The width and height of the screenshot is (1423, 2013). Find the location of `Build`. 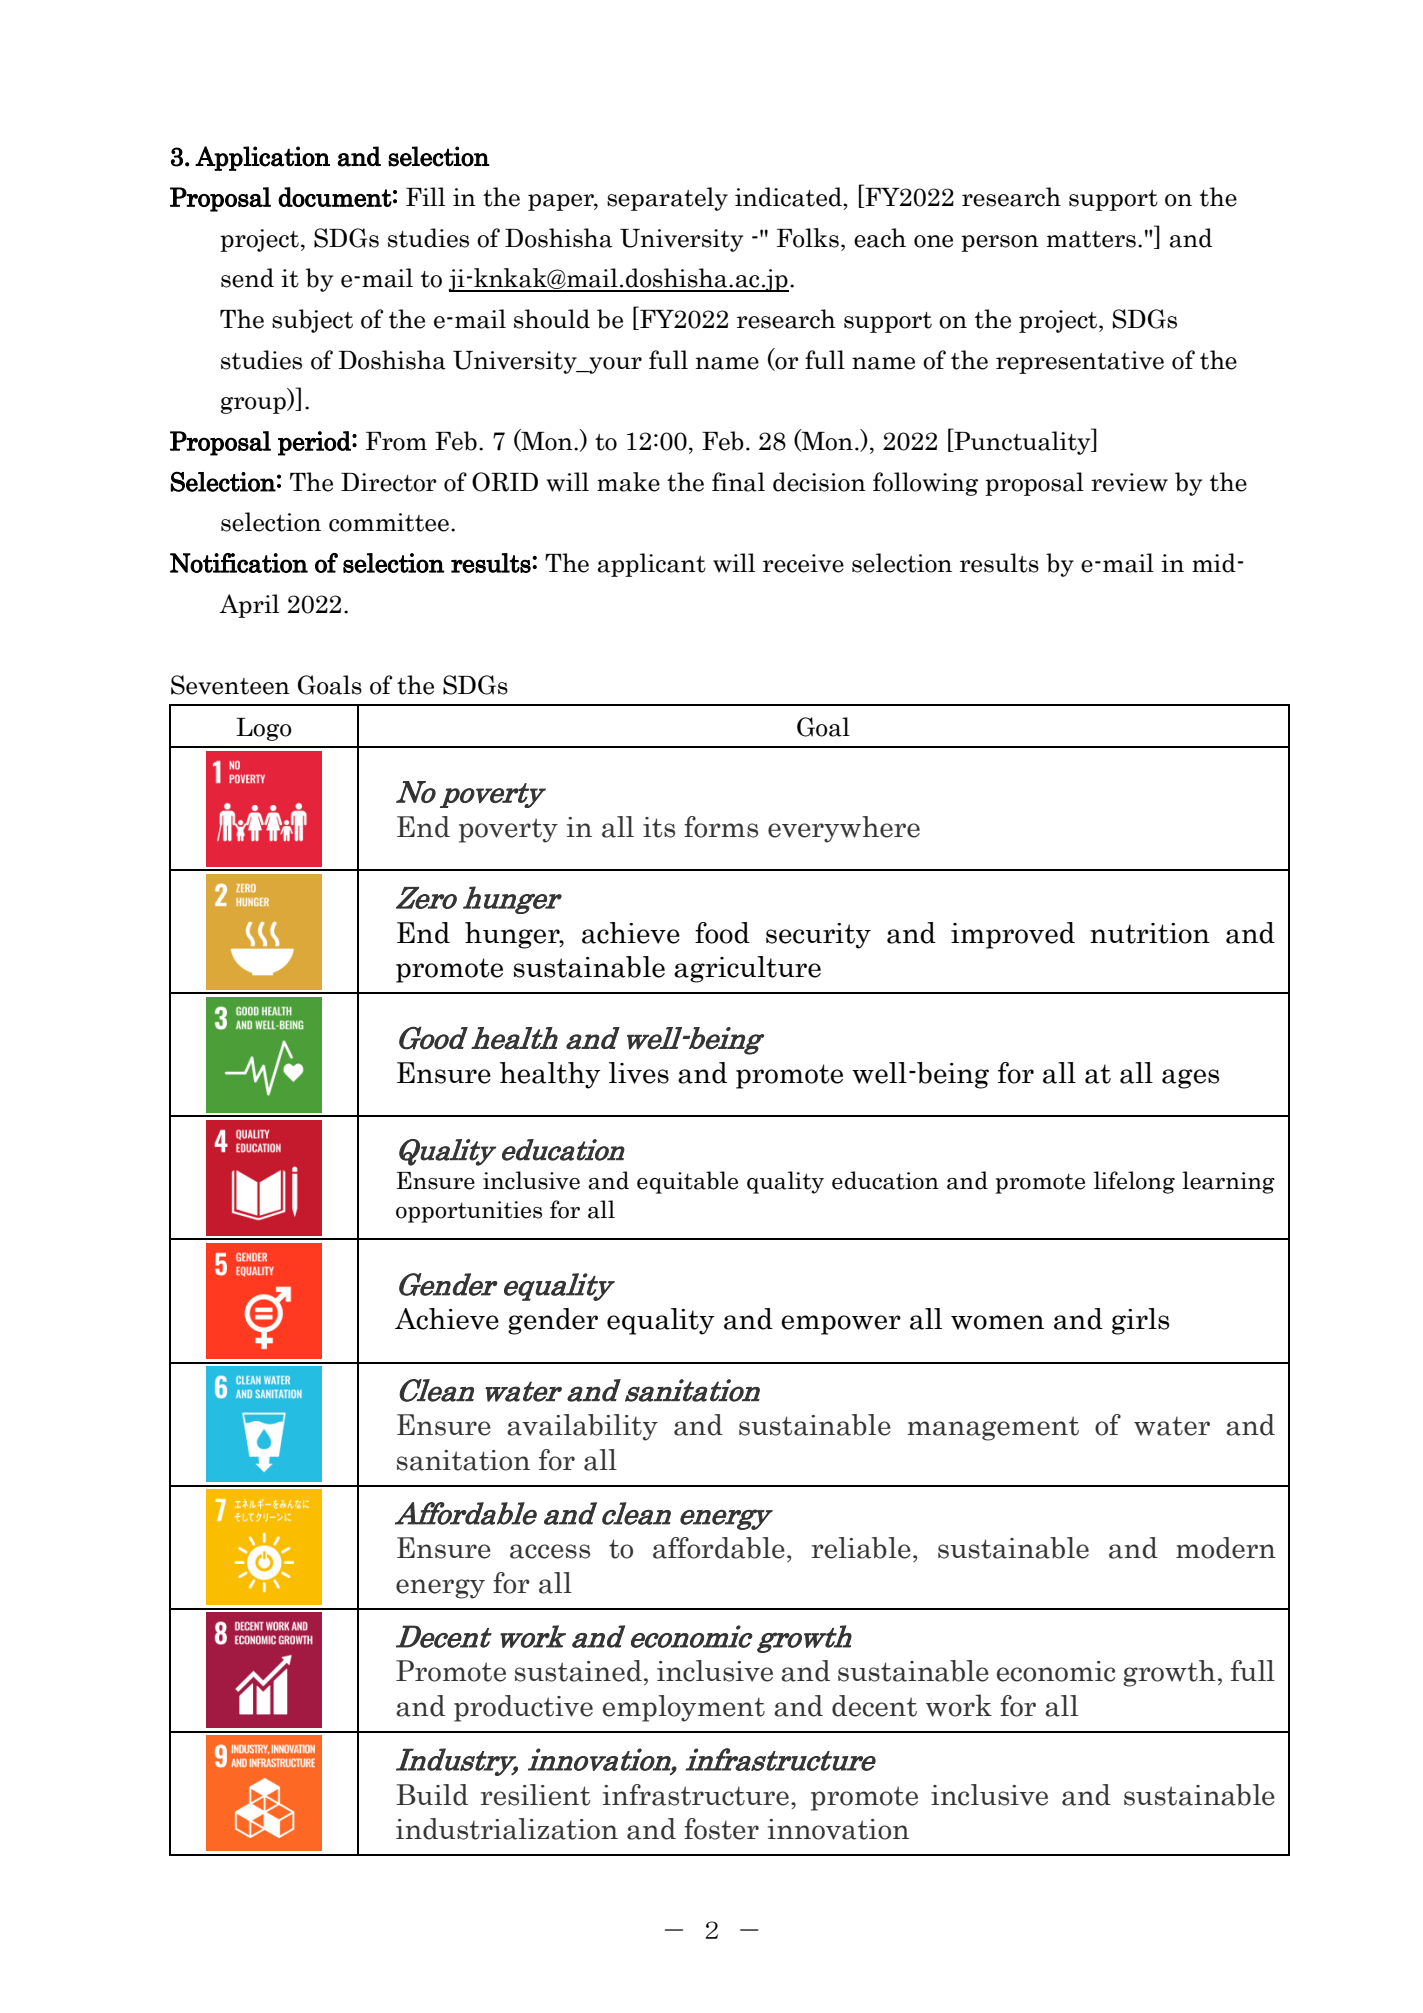

Build is located at coordinates (432, 1795).
